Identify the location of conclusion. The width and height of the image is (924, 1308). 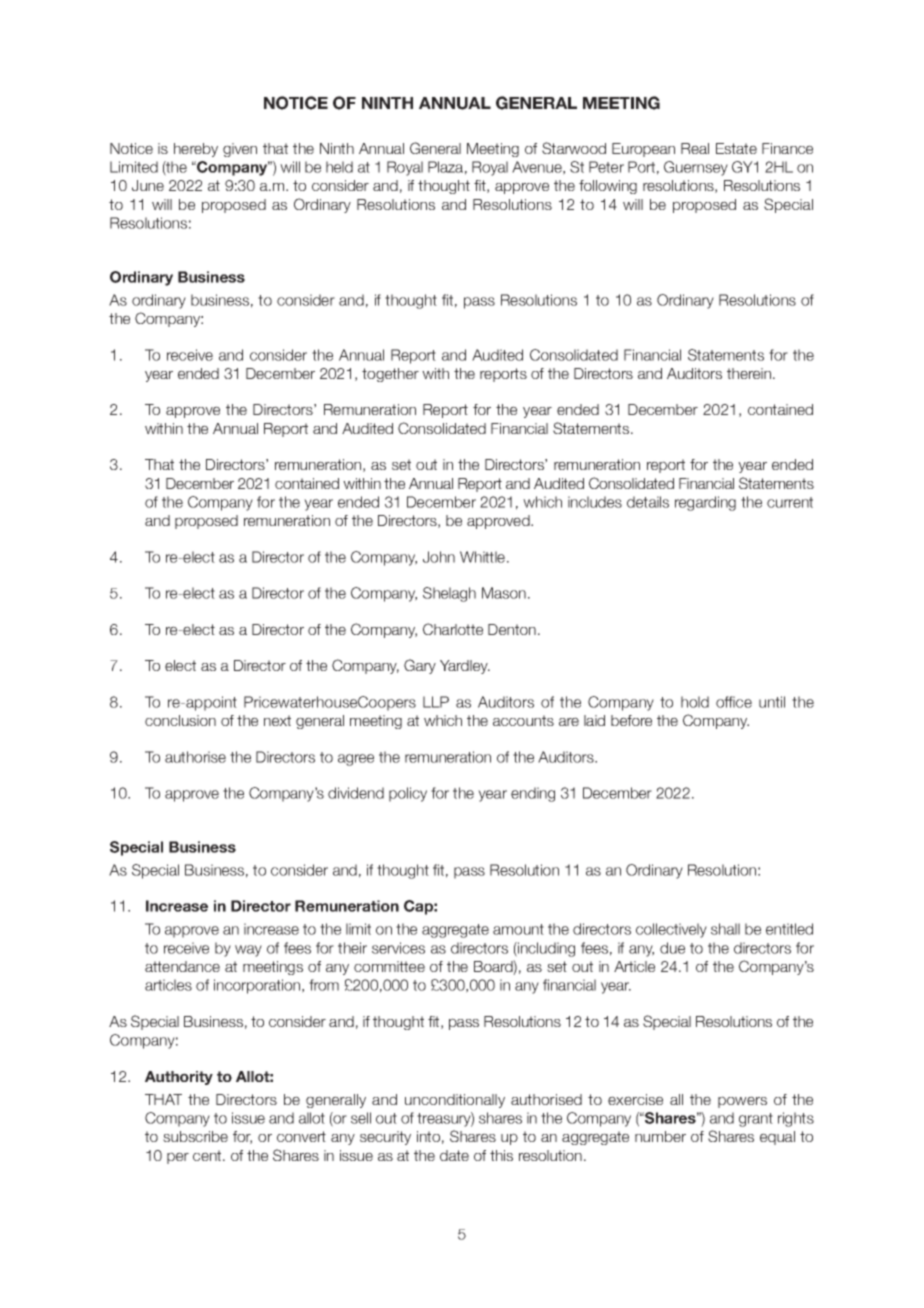
(180, 720).
